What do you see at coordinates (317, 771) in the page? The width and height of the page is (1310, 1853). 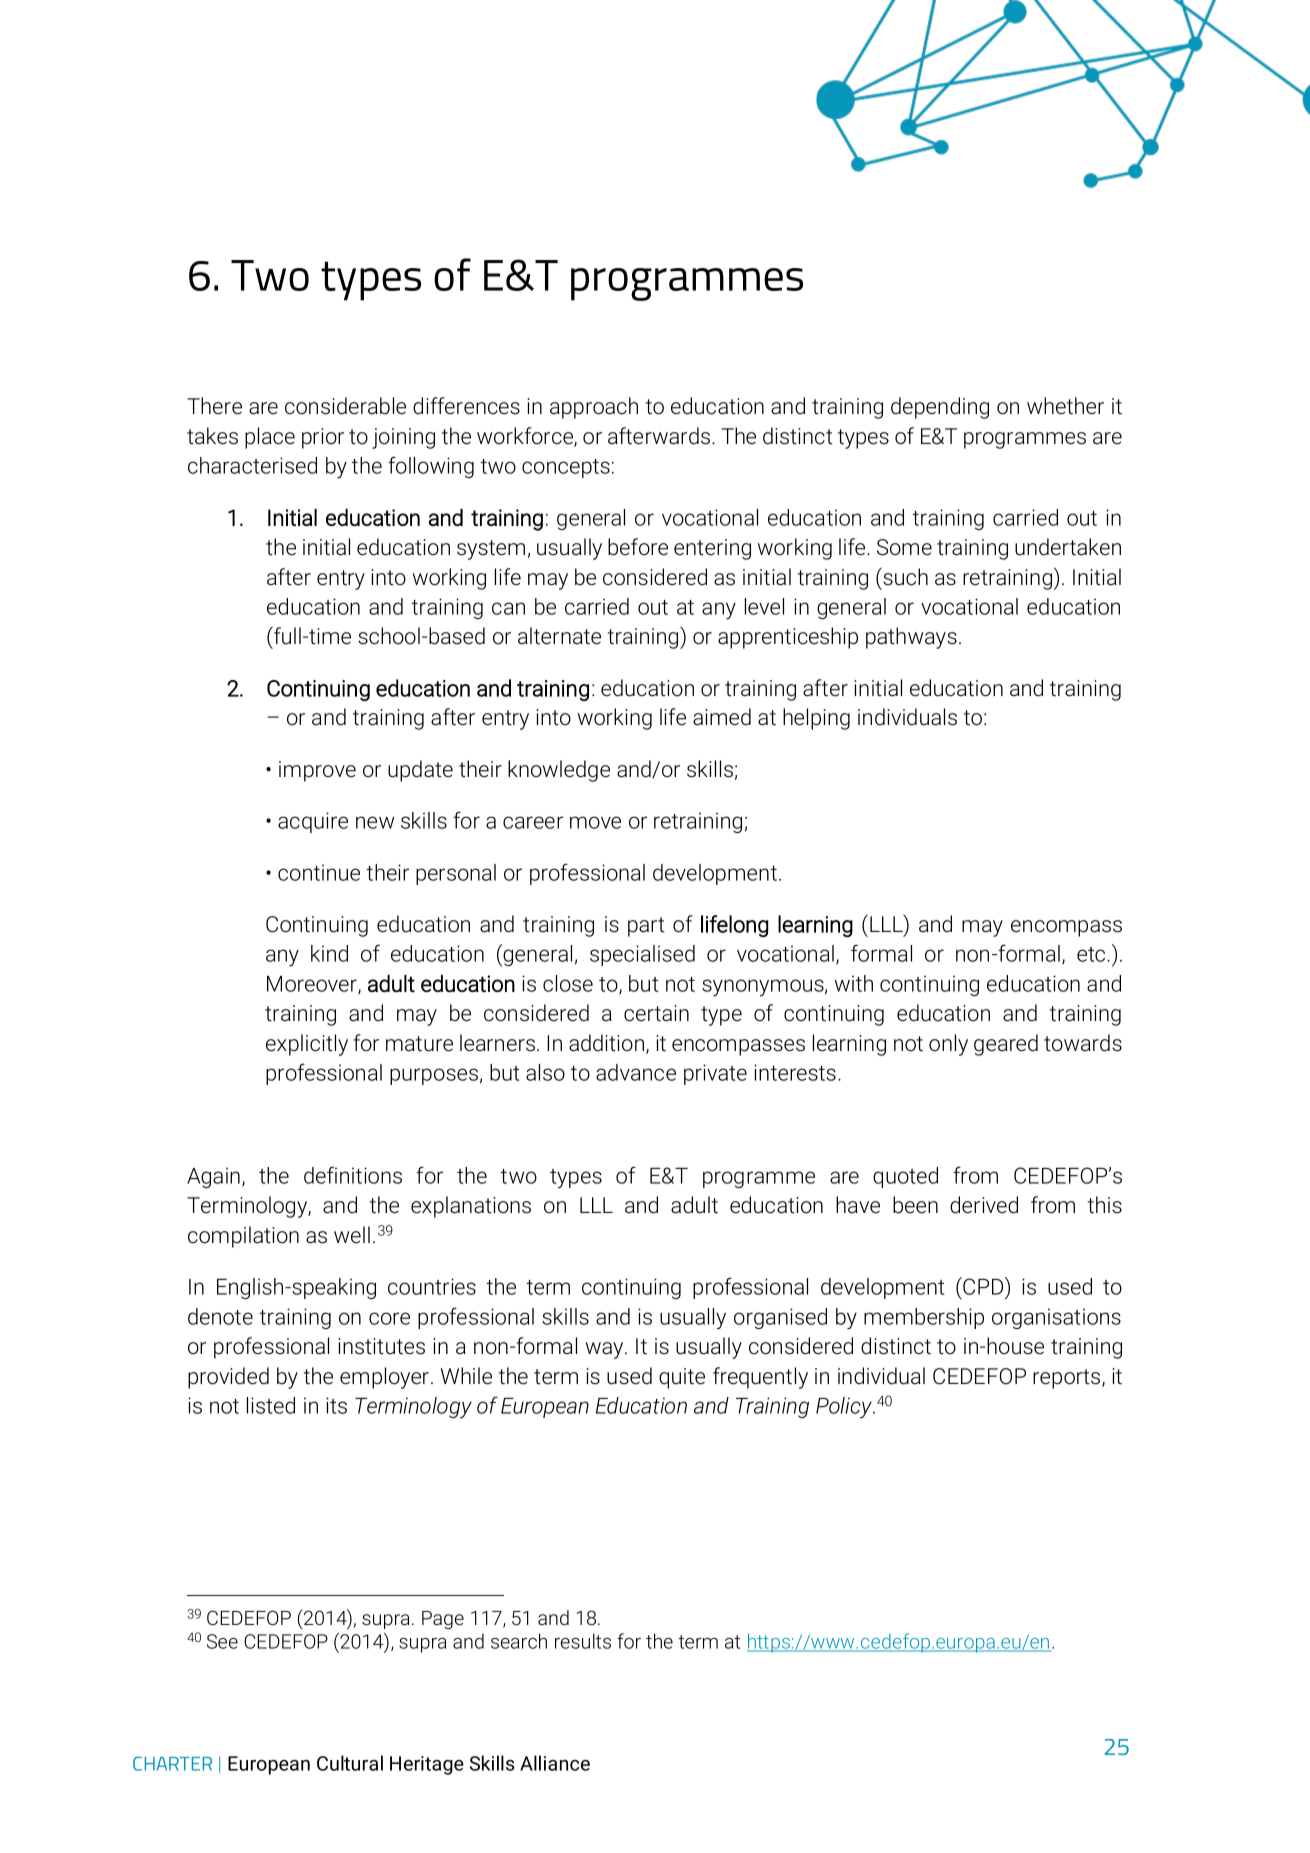 I see `improve` at bounding box center [317, 771].
